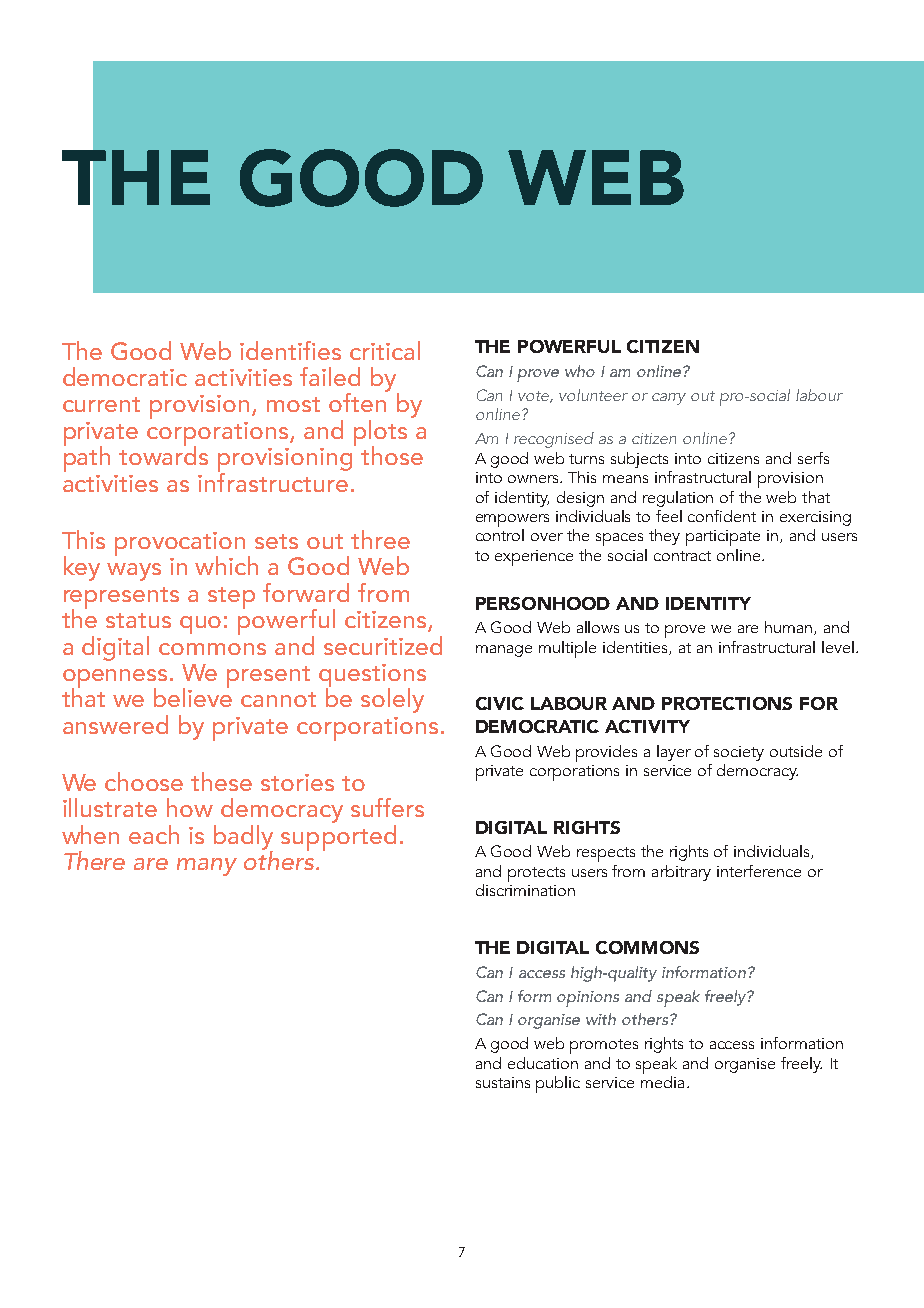 The image size is (924, 1308). Describe the element at coordinates (154, 834) in the screenshot. I see `each` at that location.
